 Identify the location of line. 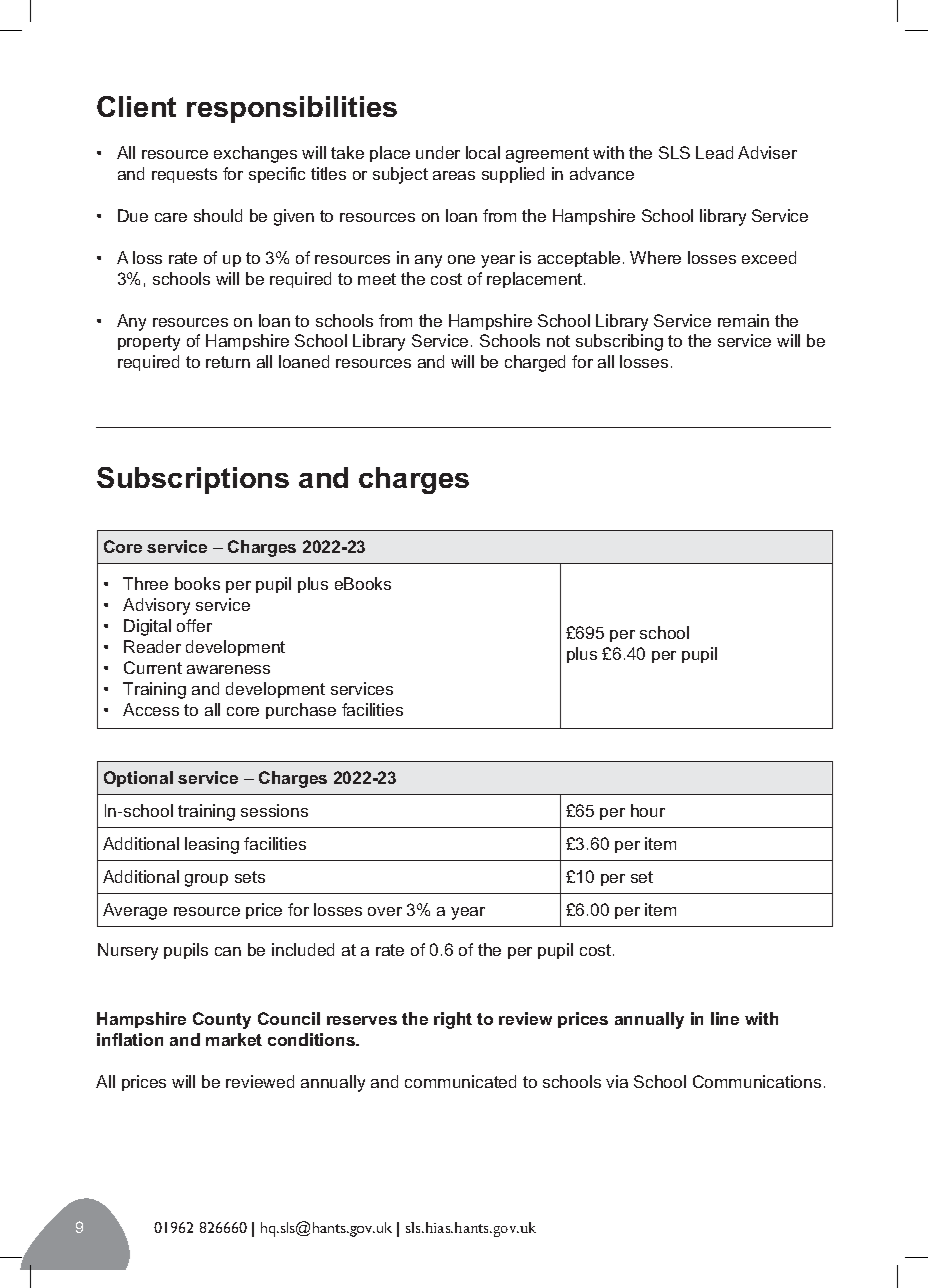
(725, 1018).
